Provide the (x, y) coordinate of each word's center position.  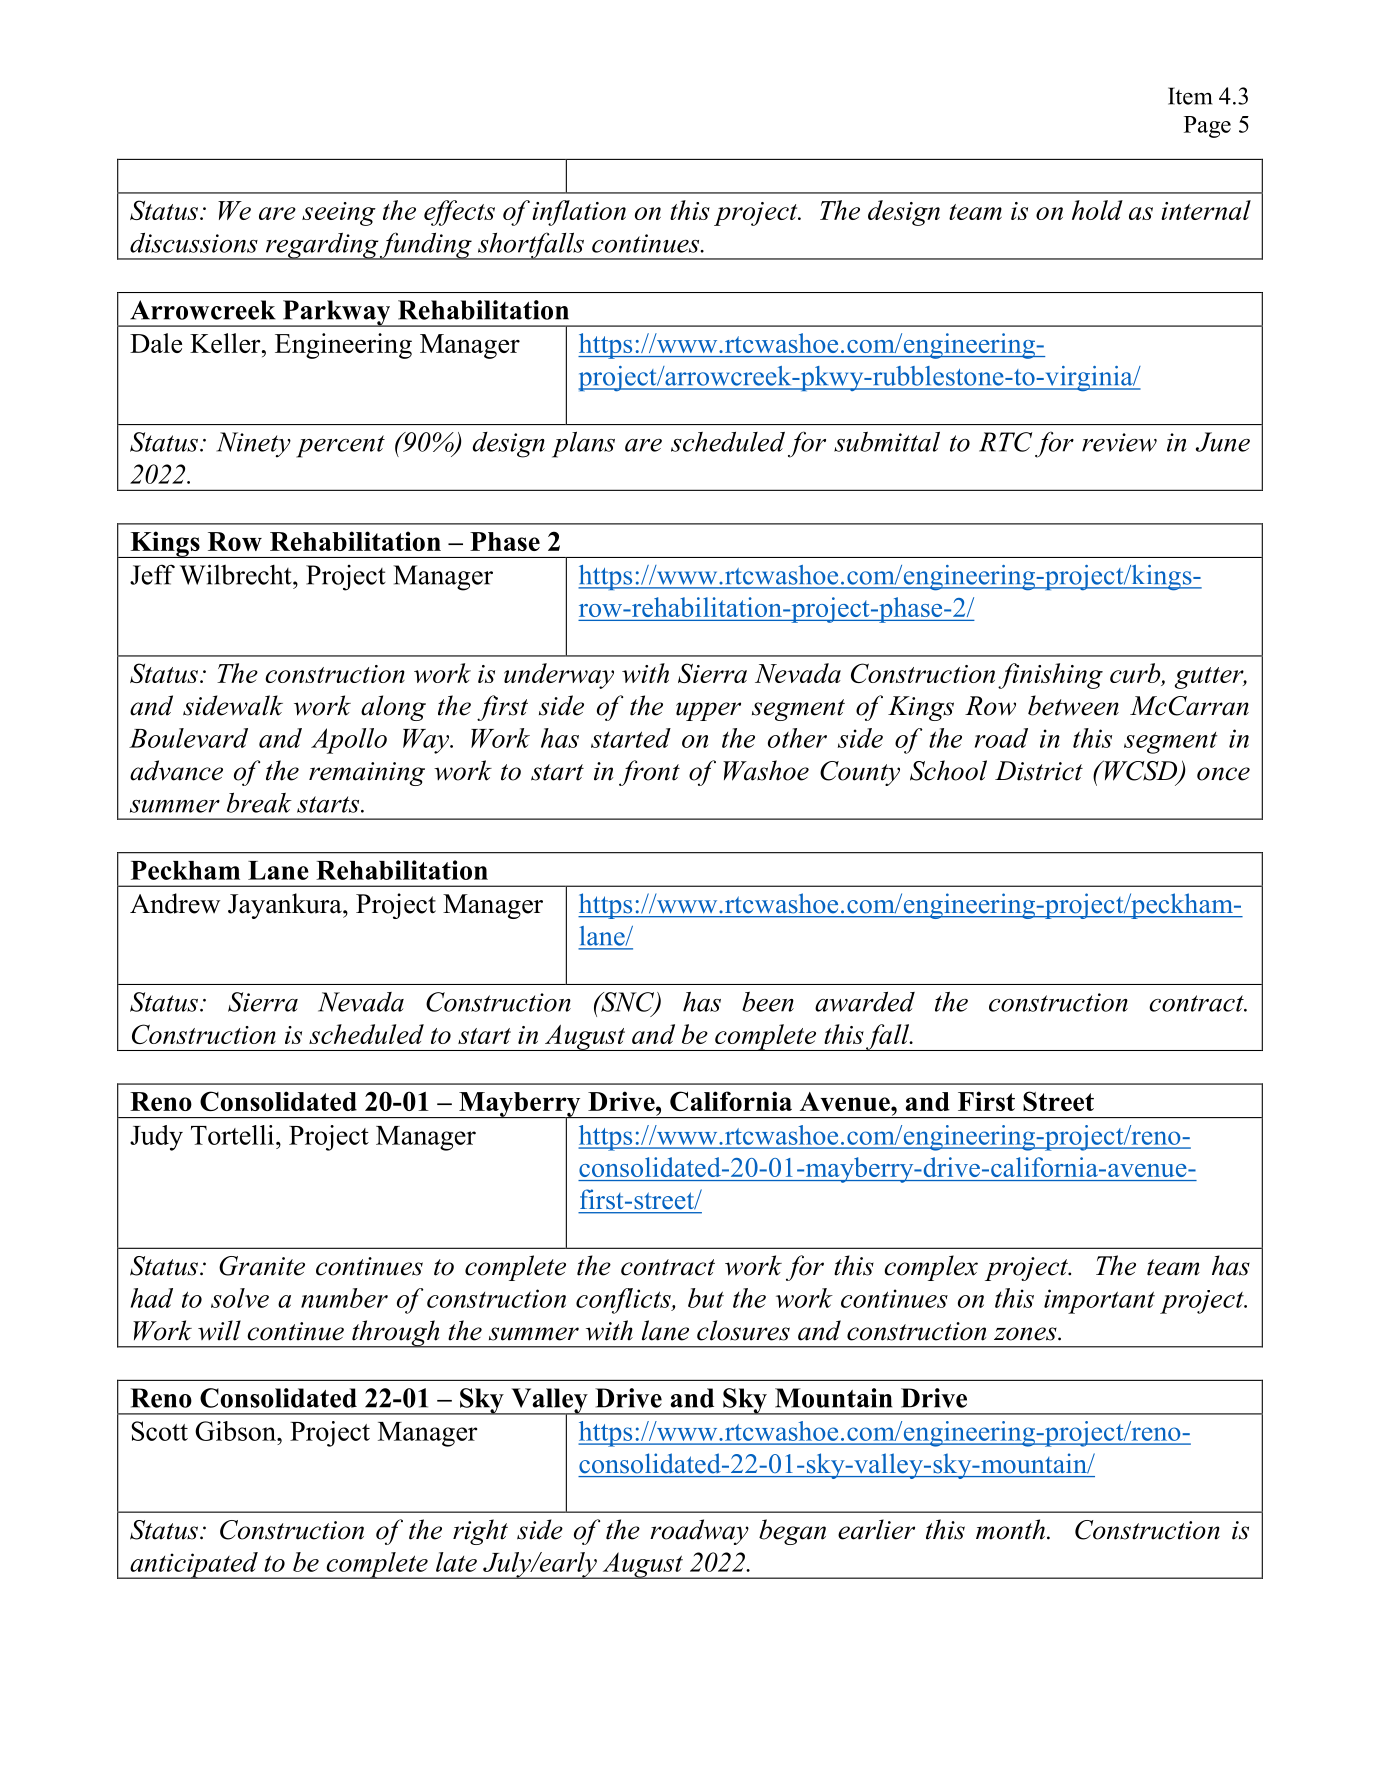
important (1099, 1301)
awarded (865, 1002)
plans (583, 445)
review (1119, 442)
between (1073, 705)
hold (1097, 210)
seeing (339, 214)
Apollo (349, 741)
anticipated (194, 1565)
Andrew (175, 903)
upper (708, 711)
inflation (579, 213)
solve (240, 1298)
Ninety (254, 445)
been (768, 1002)
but (706, 1298)
